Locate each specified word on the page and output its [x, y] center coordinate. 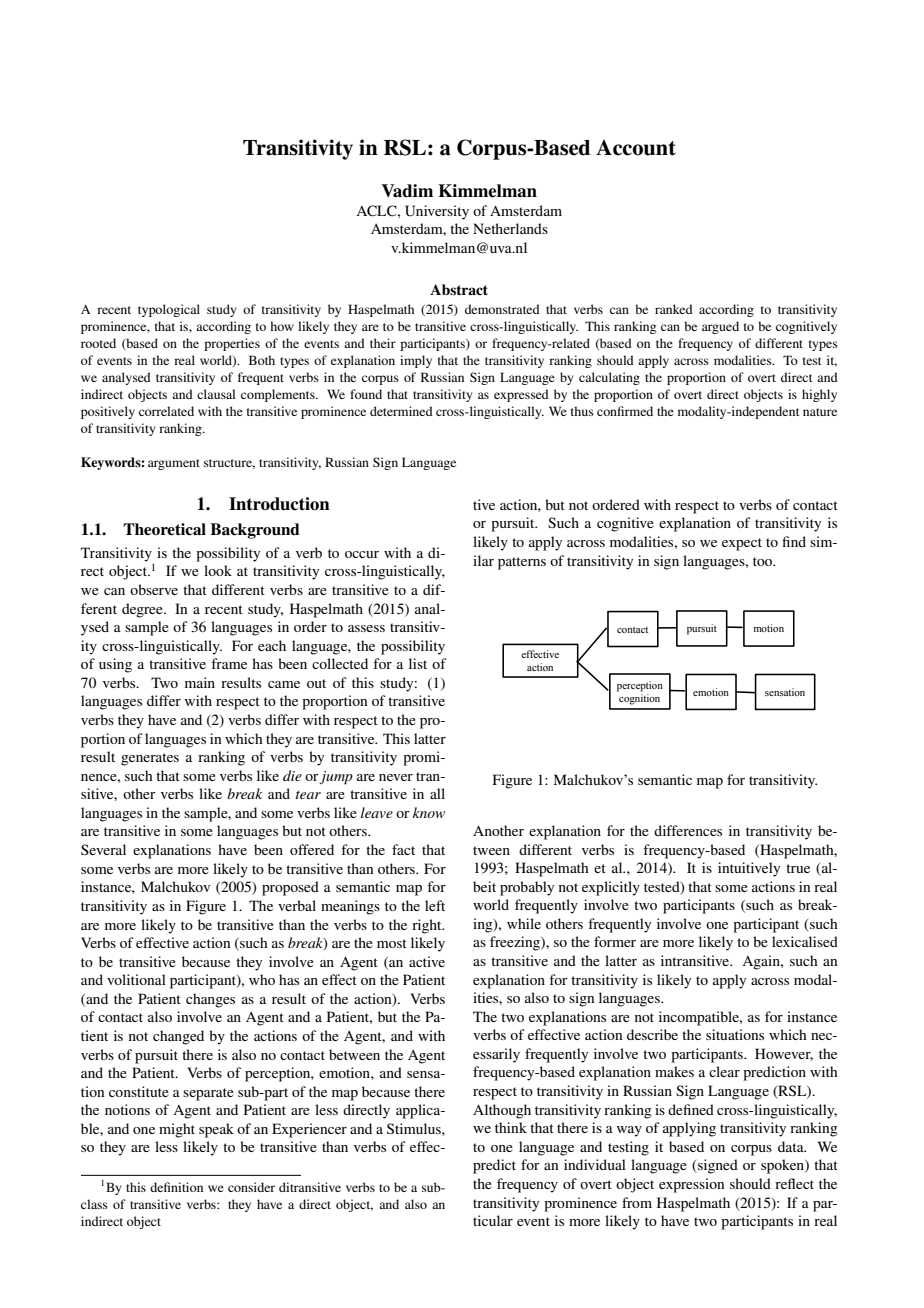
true [798, 868]
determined [401, 411]
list [418, 663]
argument [174, 464]
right [428, 926]
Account [636, 148]
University [437, 212]
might [177, 1130]
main [200, 682]
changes [210, 1000]
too [764, 561]
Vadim [407, 191]
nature [820, 412]
